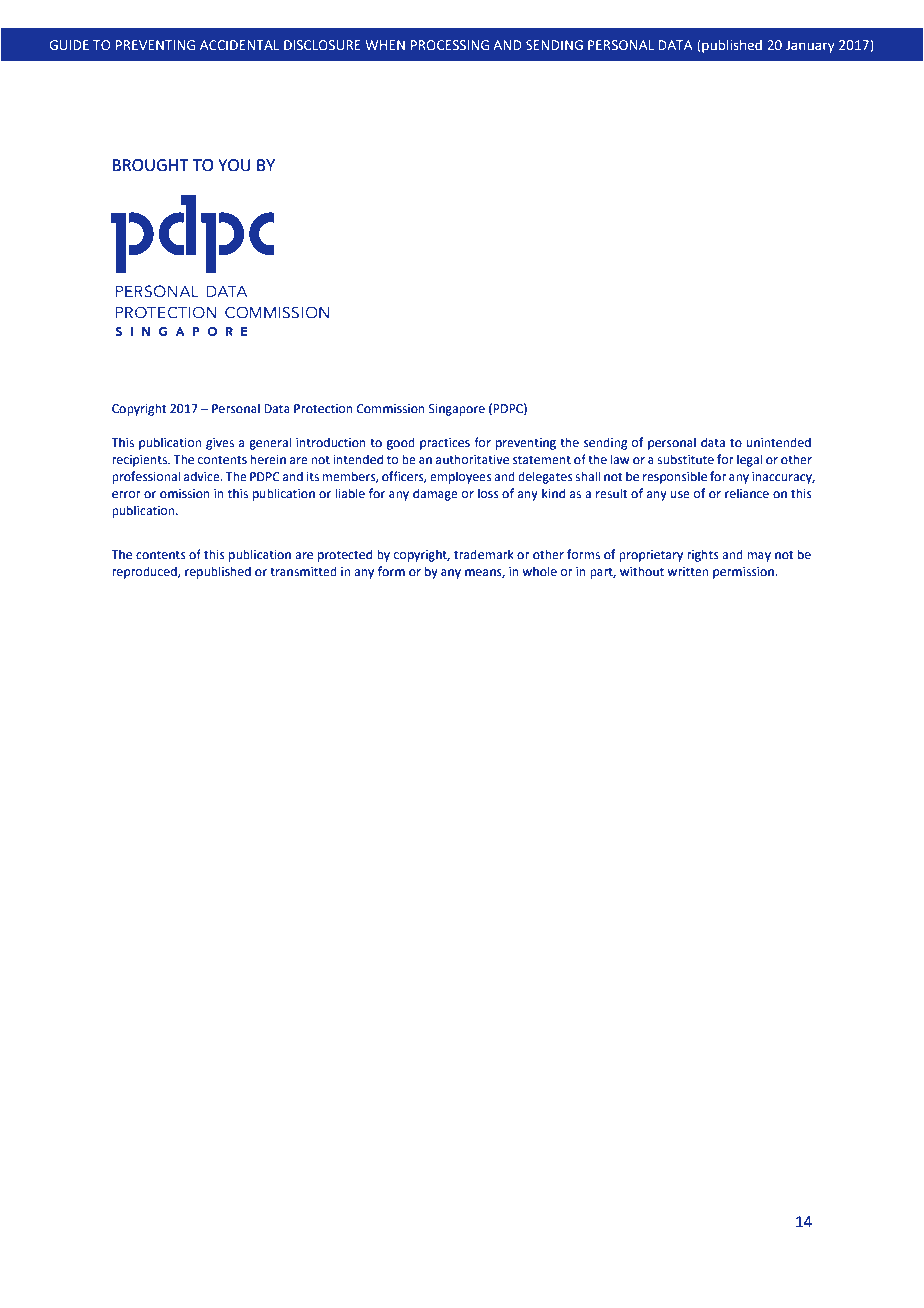  I want to click on trademark, so click(484, 554).
